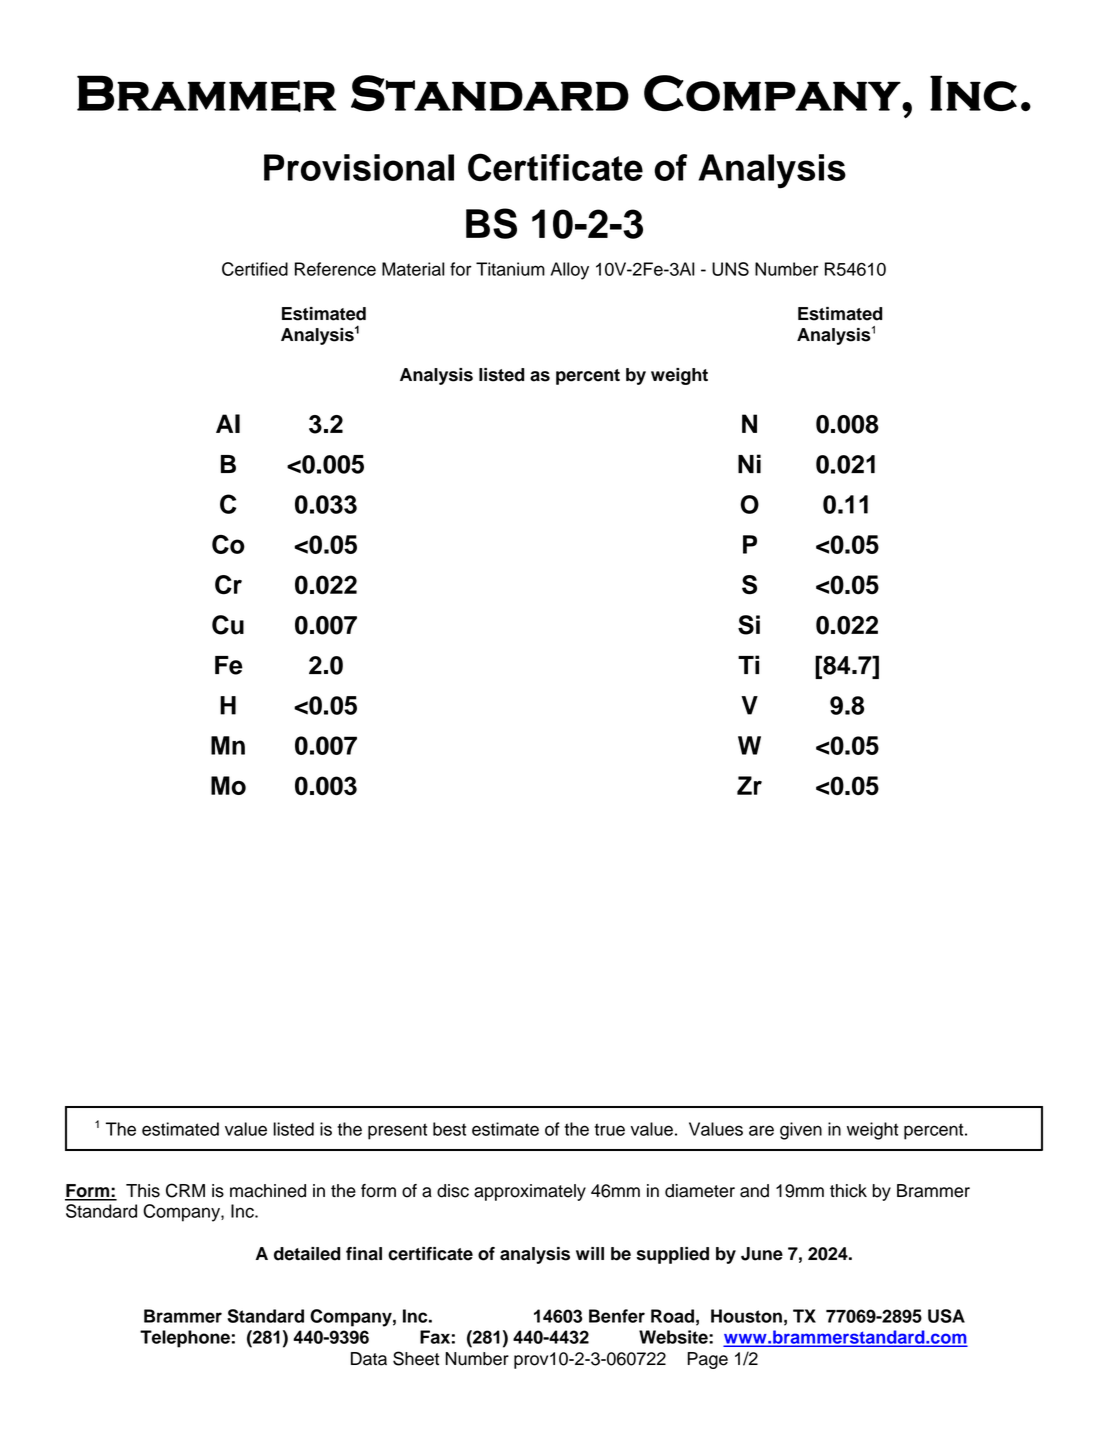  I want to click on best, so click(449, 1129).
